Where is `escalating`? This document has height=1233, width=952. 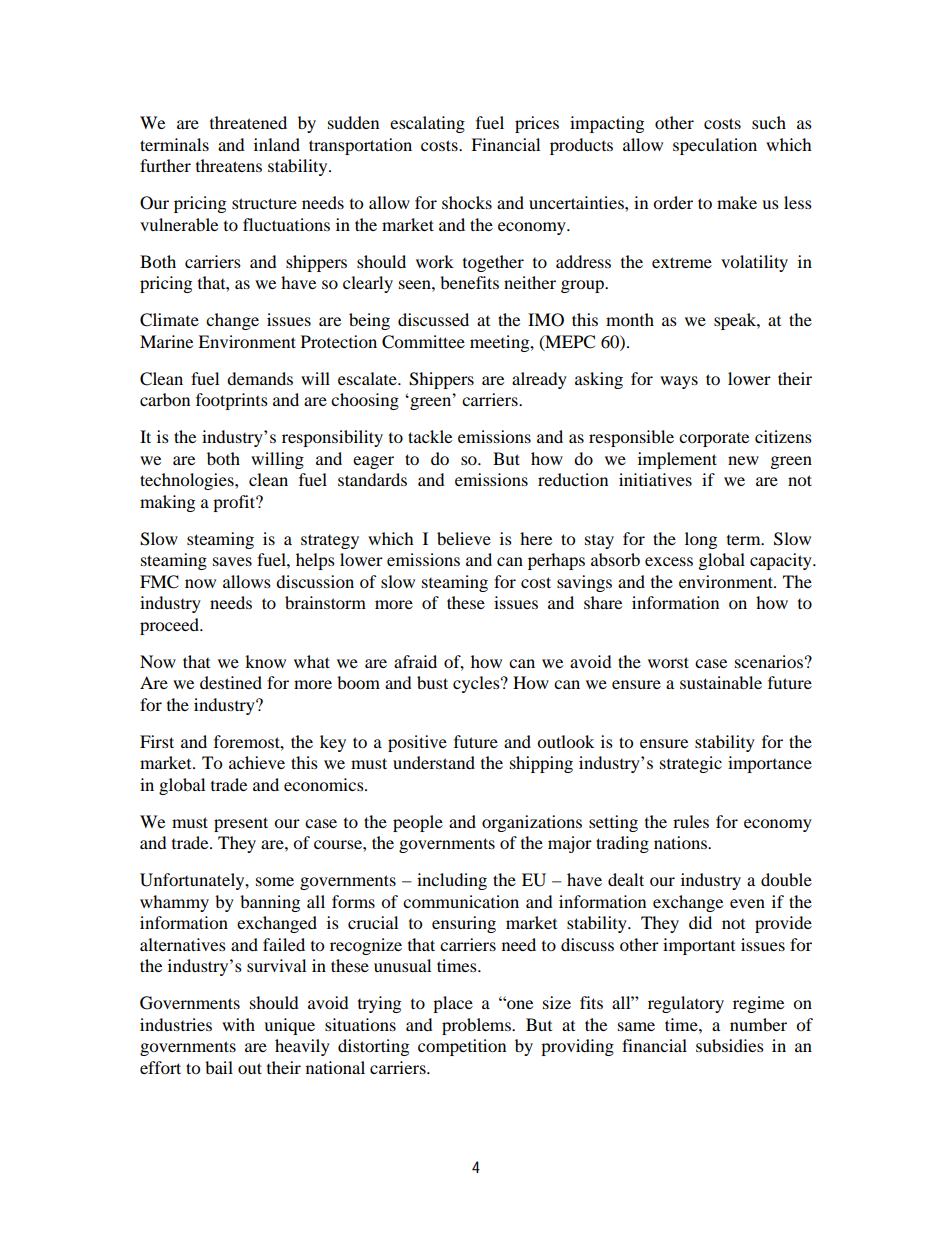 escalating is located at coordinates (427, 124).
